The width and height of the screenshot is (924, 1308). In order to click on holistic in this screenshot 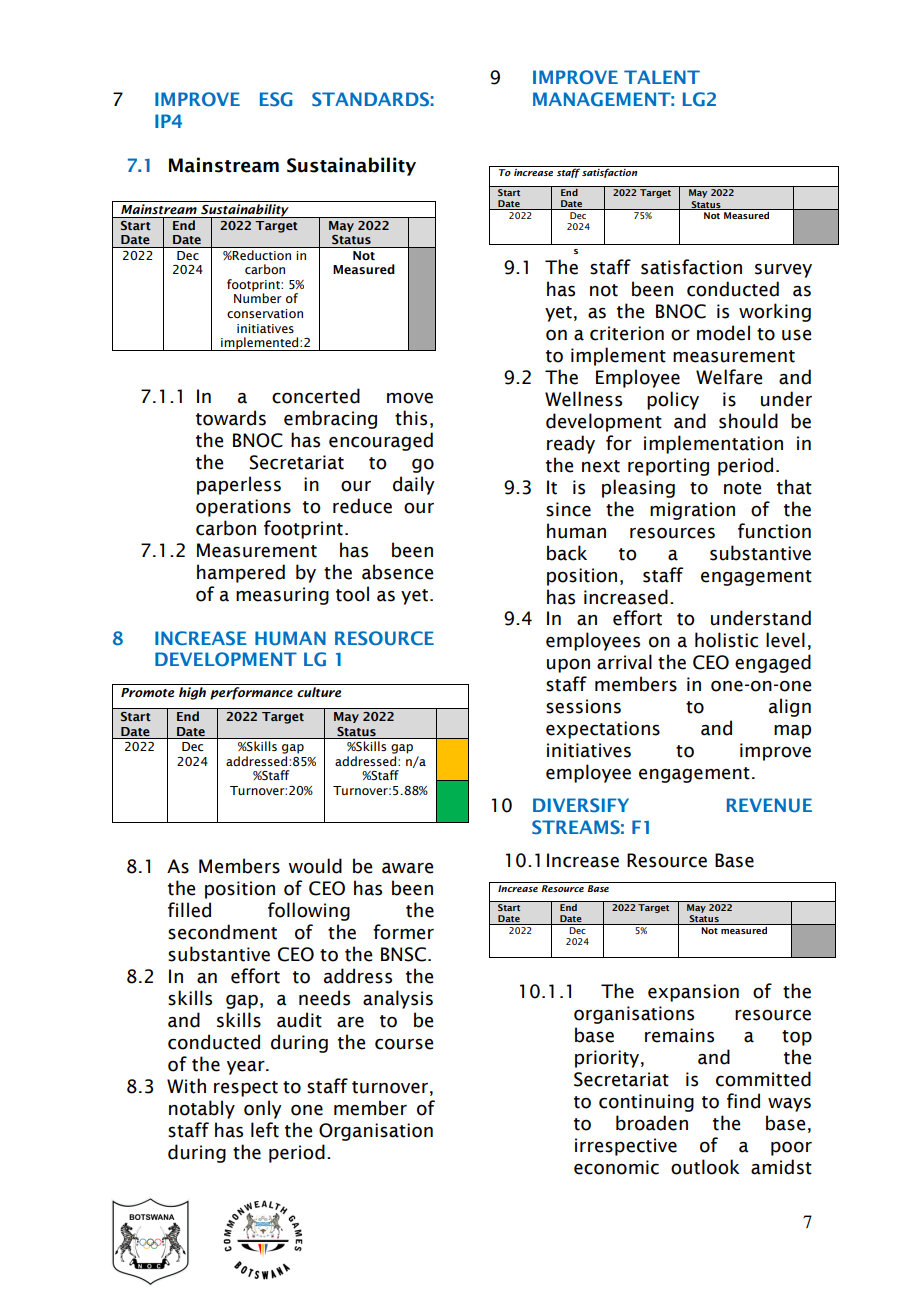, I will do `click(726, 640)`.
